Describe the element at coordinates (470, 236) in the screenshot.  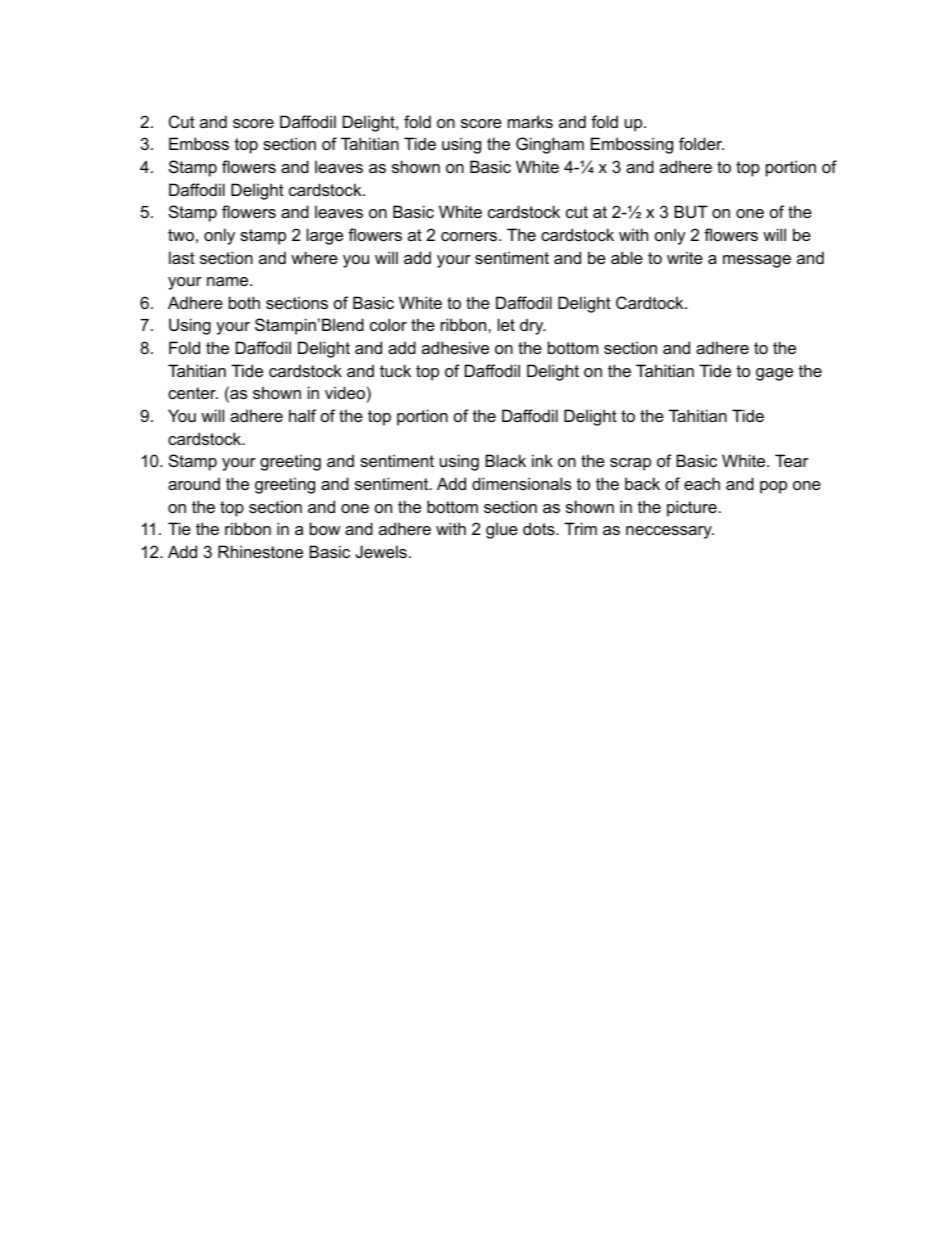
I see `corners` at that location.
